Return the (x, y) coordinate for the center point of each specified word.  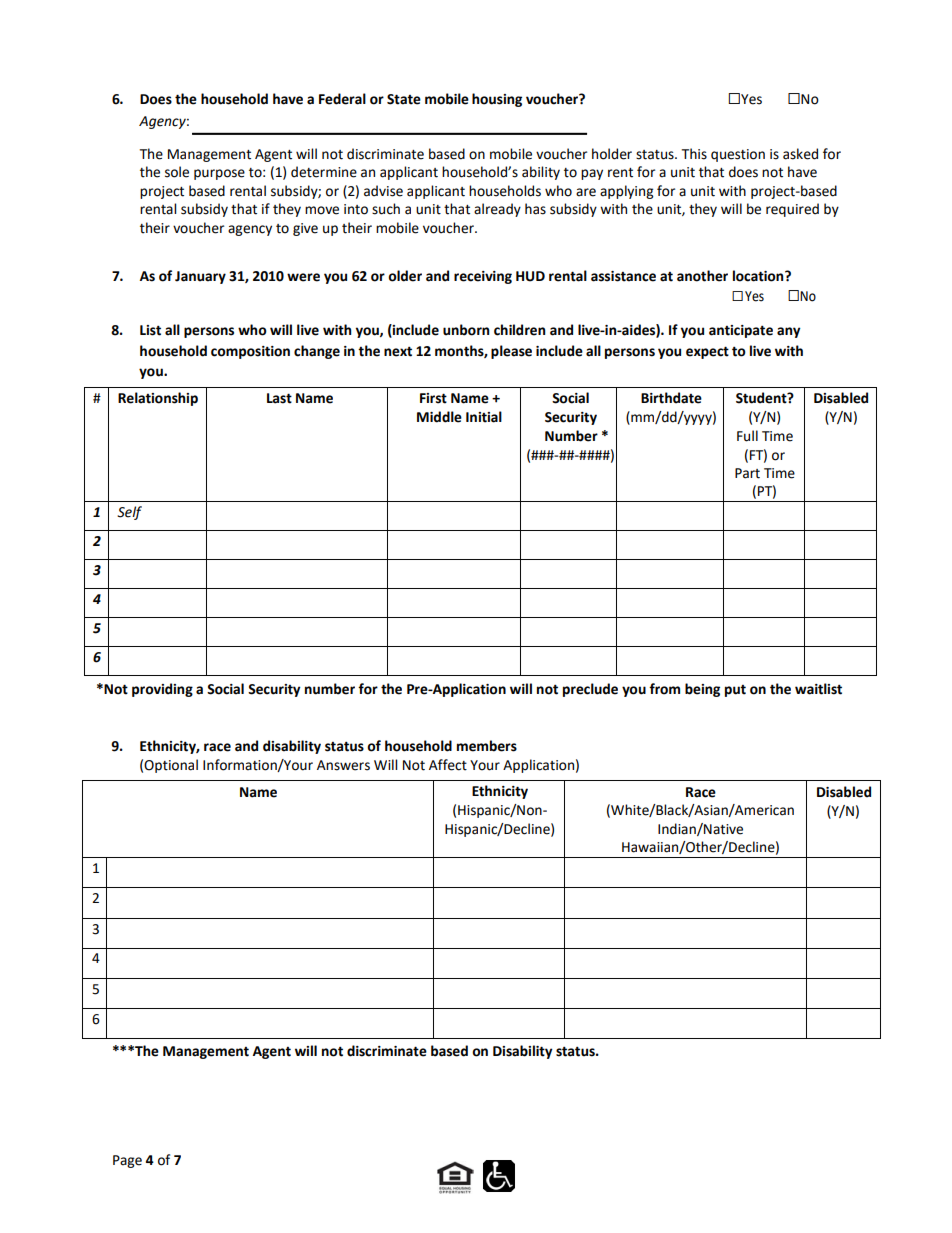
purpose (219, 174)
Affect (448, 765)
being (702, 690)
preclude (590, 690)
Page (127, 1161)
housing (497, 100)
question (738, 155)
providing (162, 690)
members (487, 746)
